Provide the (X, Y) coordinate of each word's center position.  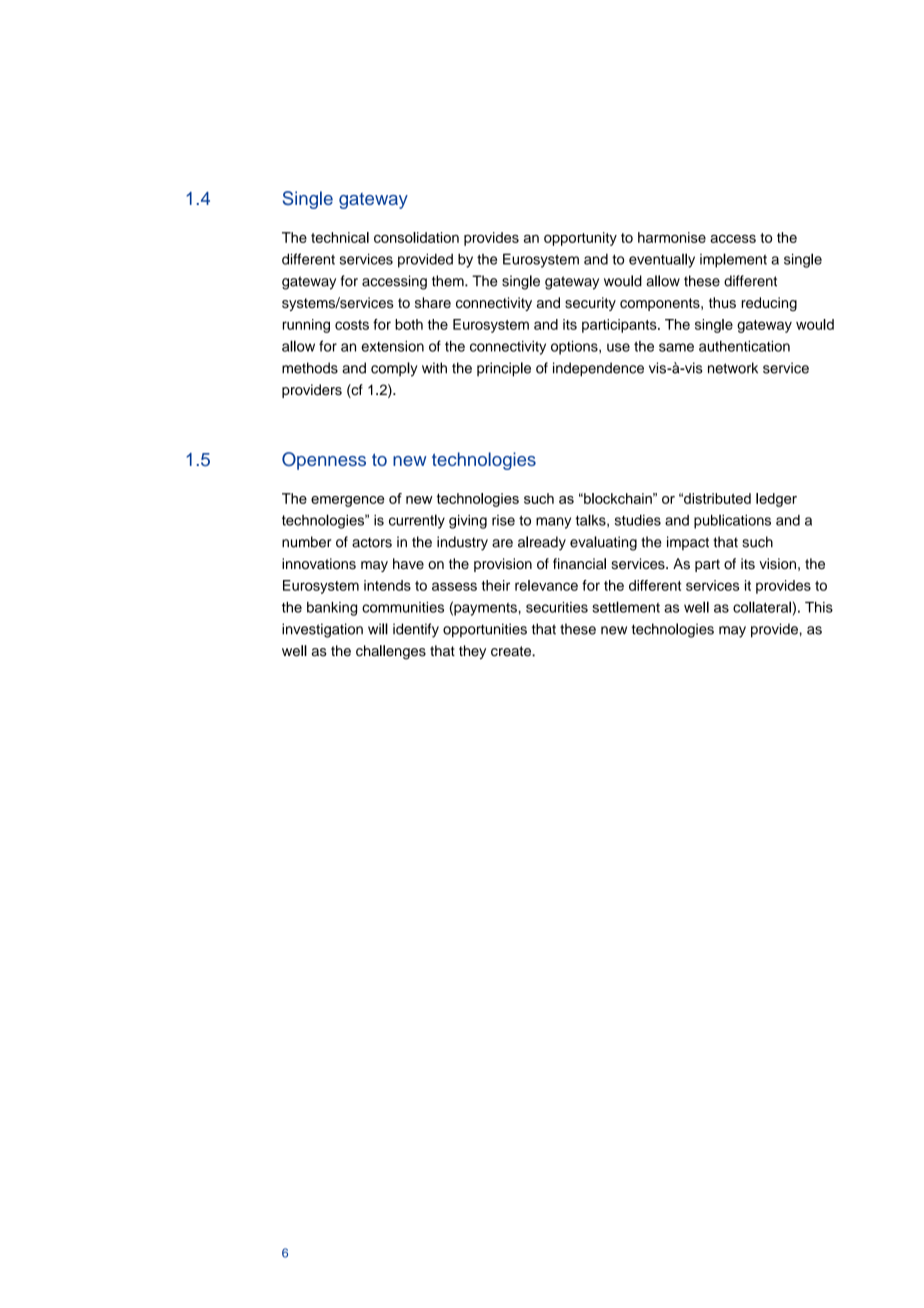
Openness (324, 461)
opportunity (580, 239)
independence (598, 369)
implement (733, 260)
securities (557, 607)
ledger (776, 500)
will (378, 629)
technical (340, 237)
